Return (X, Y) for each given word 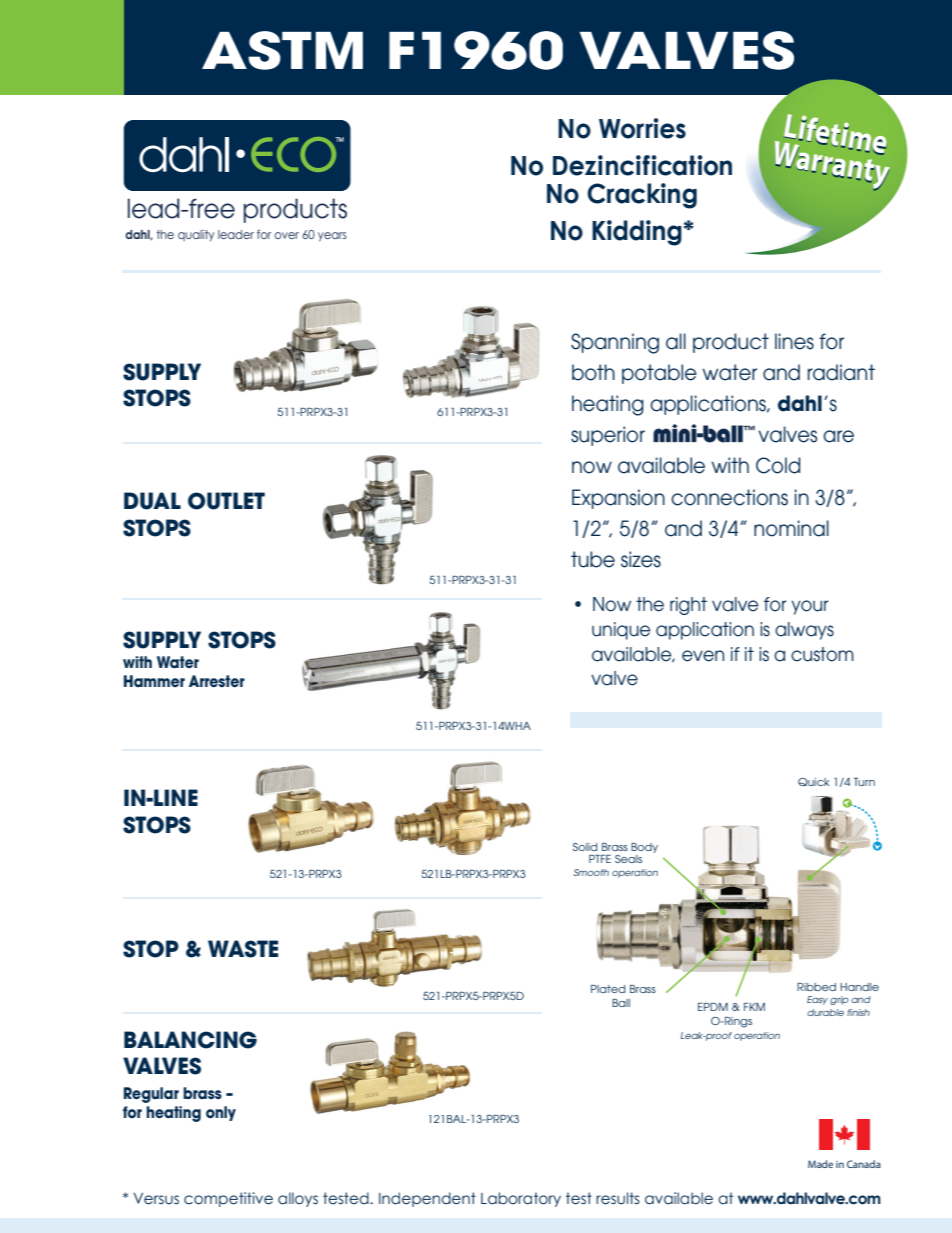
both (593, 372)
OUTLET (226, 501)
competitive (228, 1199)
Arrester (217, 681)
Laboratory (521, 1199)
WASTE (243, 949)
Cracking (642, 196)
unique (621, 631)
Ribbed (816, 987)
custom (822, 654)
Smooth (591, 872)
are (838, 436)
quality (196, 236)
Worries (642, 128)
